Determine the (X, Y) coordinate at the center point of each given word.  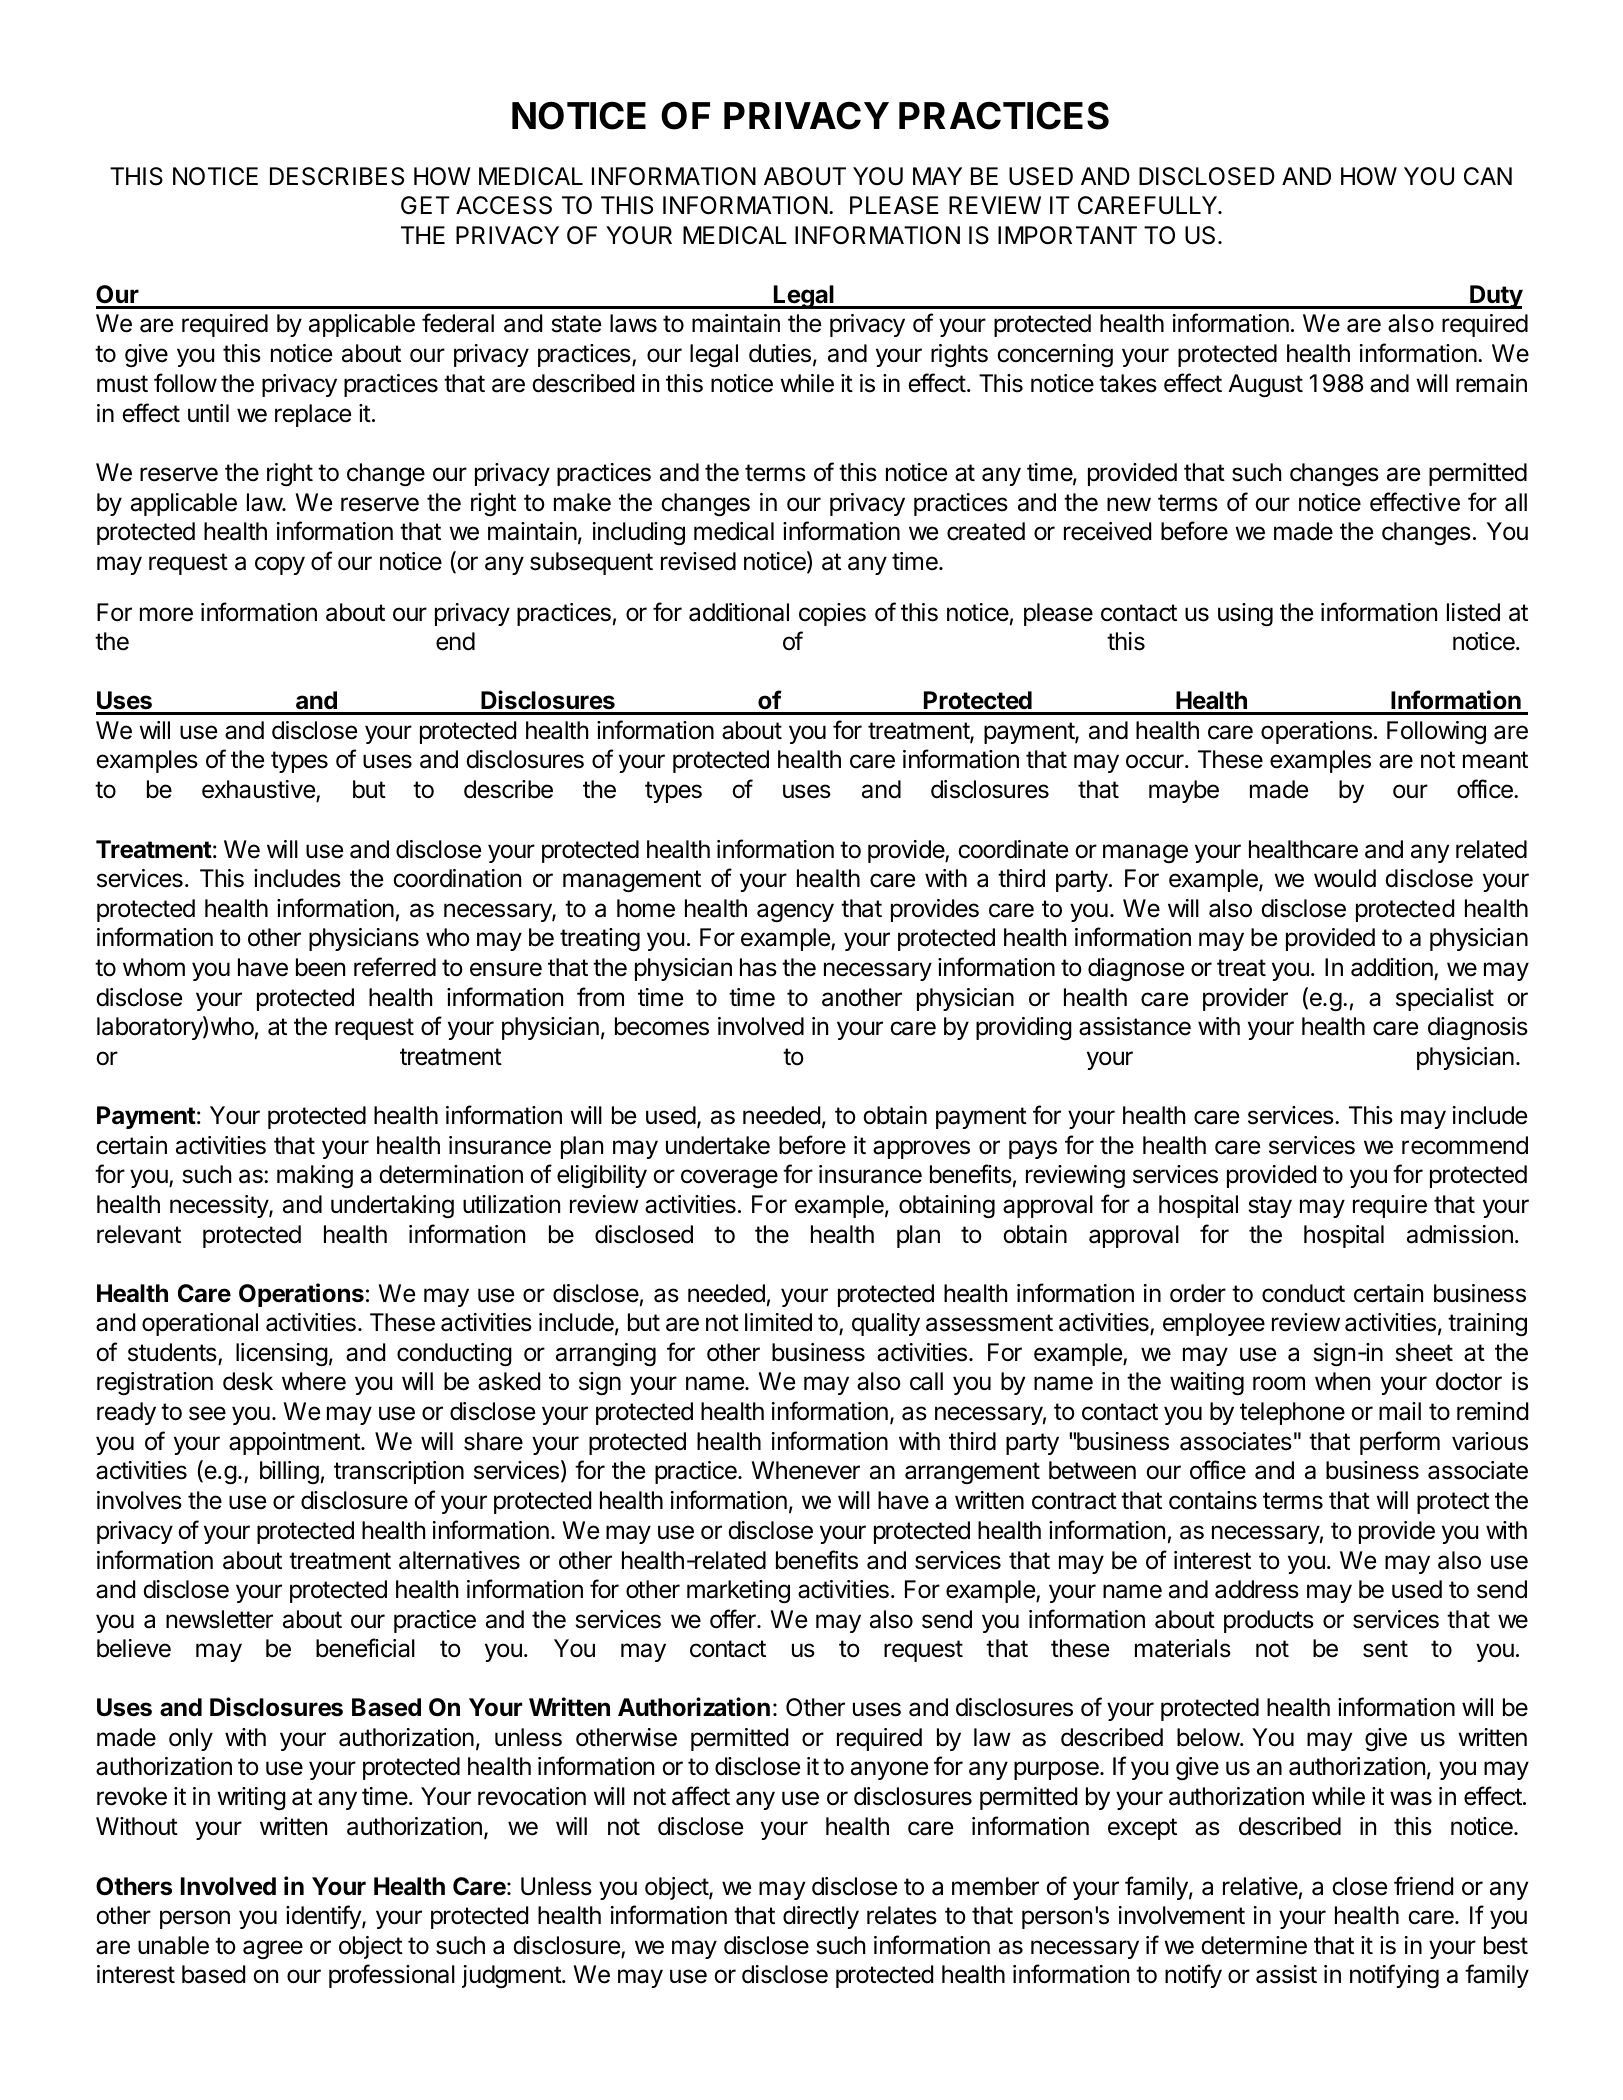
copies (832, 614)
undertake (718, 1145)
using (1245, 615)
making (315, 1176)
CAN (1488, 176)
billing (289, 1472)
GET (425, 205)
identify (324, 1917)
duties (780, 353)
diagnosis (1478, 1029)
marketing (738, 1592)
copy (280, 565)
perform (1400, 1443)
